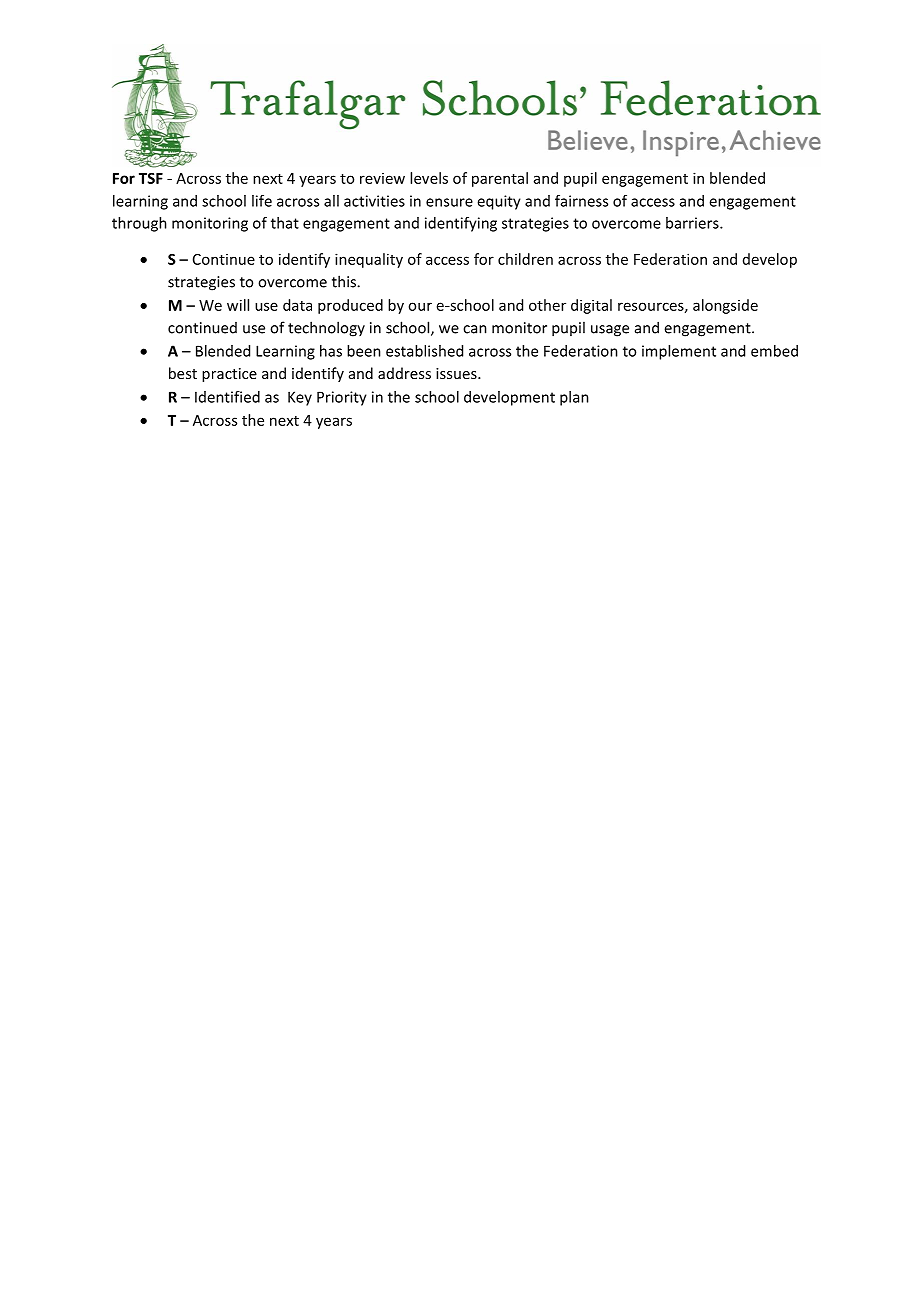 The height and width of the image is (1308, 924). Describe the element at coordinates (581, 201) in the image. I see `fairness` at that location.
